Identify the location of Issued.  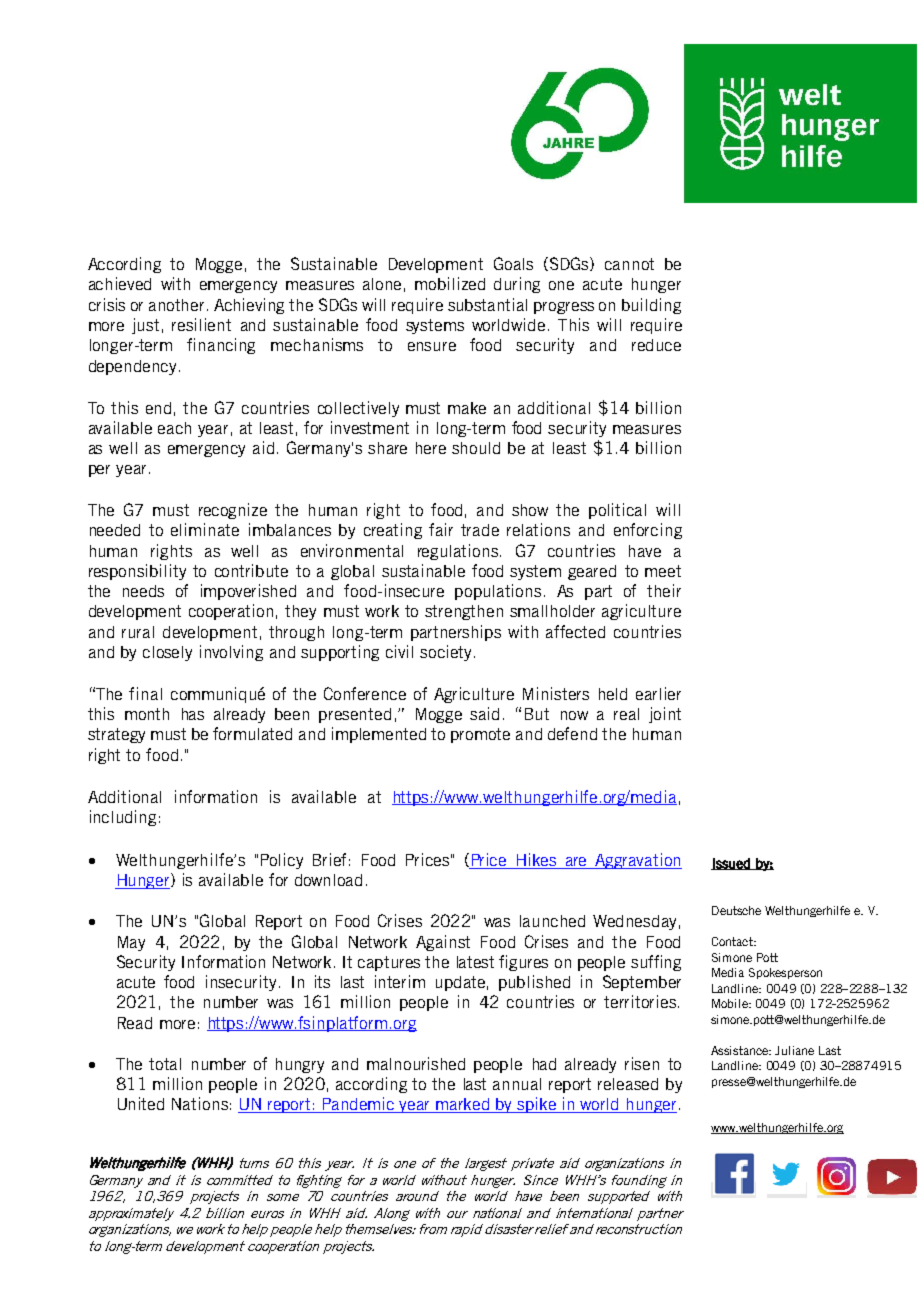
(731, 864).
